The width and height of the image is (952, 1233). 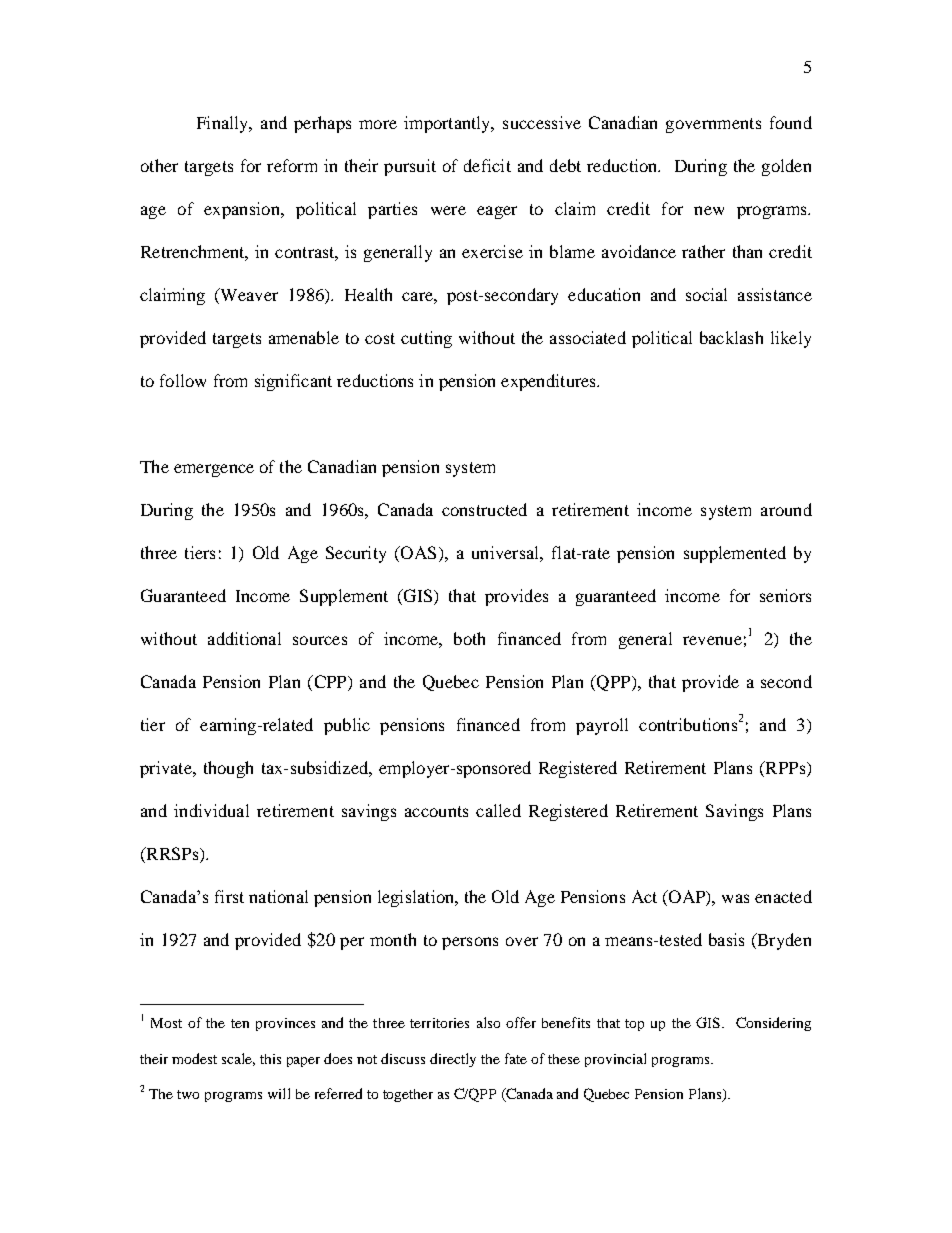 I want to click on both, so click(x=469, y=638).
